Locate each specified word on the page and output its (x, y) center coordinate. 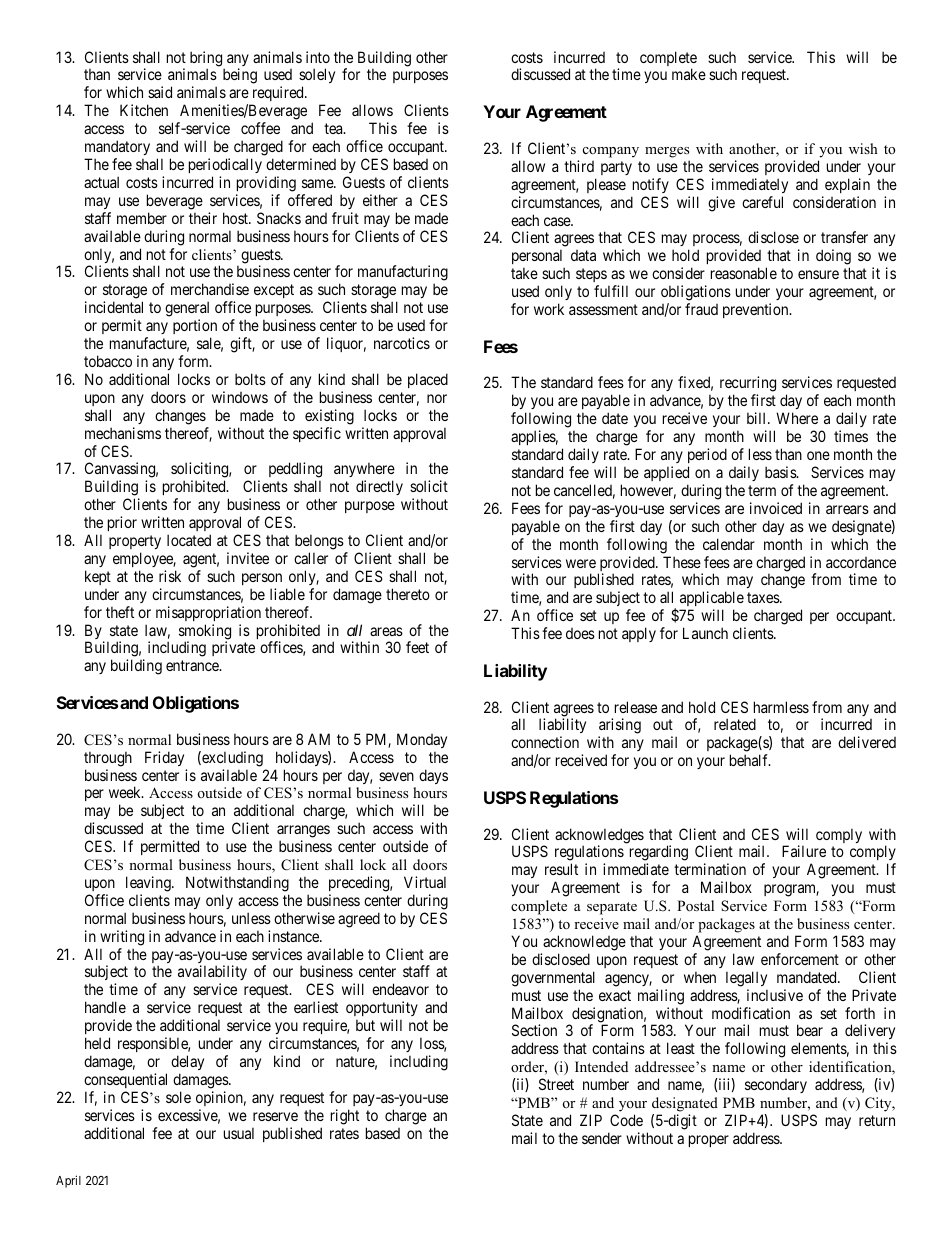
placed (428, 380)
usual (239, 1133)
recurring (748, 385)
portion (195, 326)
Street (556, 1084)
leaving (149, 884)
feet (417, 647)
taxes (764, 597)
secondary (776, 1086)
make (689, 74)
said (160, 92)
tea (334, 128)
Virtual (425, 882)
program (791, 890)
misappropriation (208, 613)
